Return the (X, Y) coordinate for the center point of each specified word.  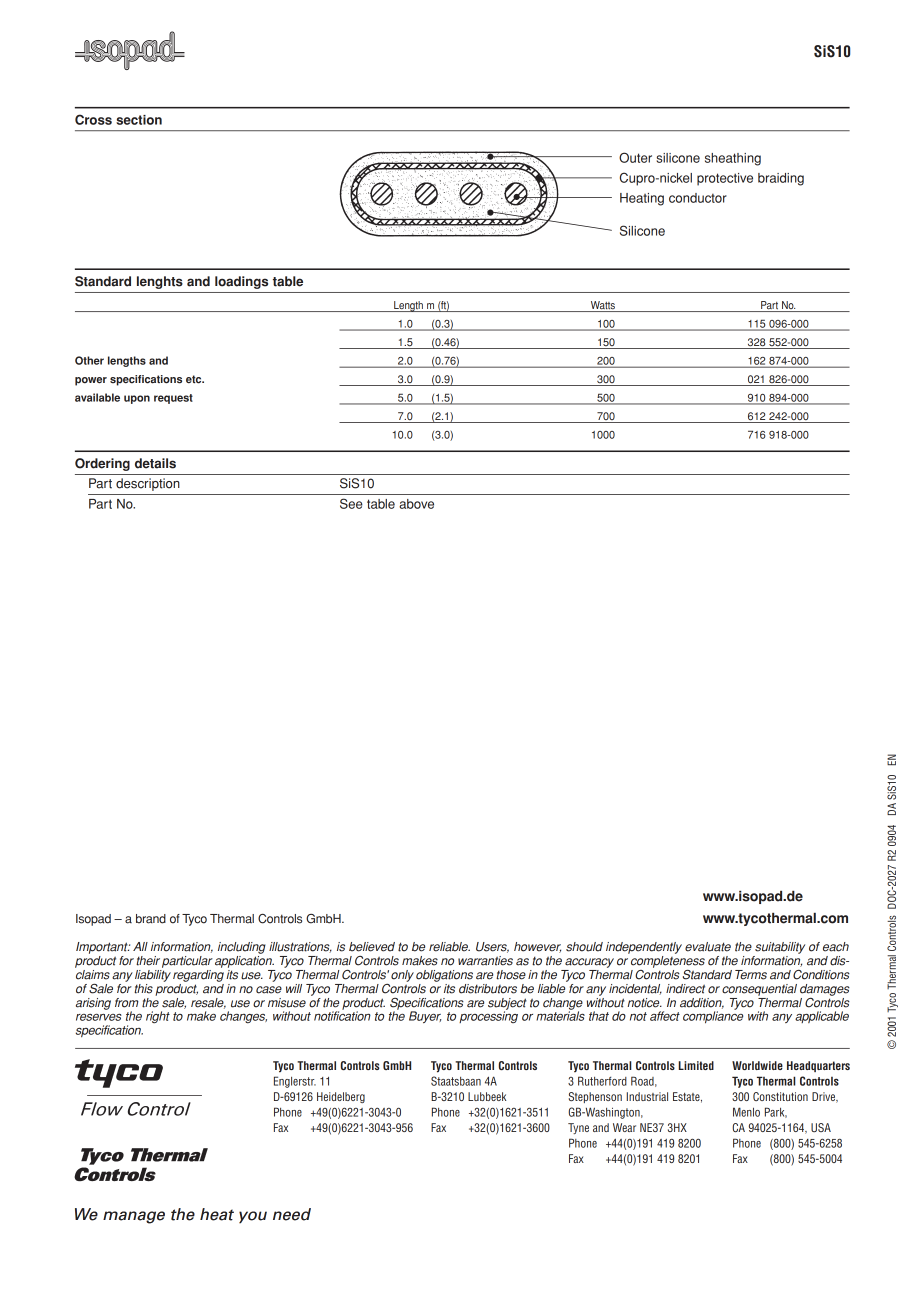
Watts (603, 306)
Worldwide (757, 1065)
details (155, 463)
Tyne (578, 1128)
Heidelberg (341, 1097)
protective (725, 179)
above (416, 504)
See (351, 503)
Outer (635, 157)
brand (151, 919)
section (139, 120)
